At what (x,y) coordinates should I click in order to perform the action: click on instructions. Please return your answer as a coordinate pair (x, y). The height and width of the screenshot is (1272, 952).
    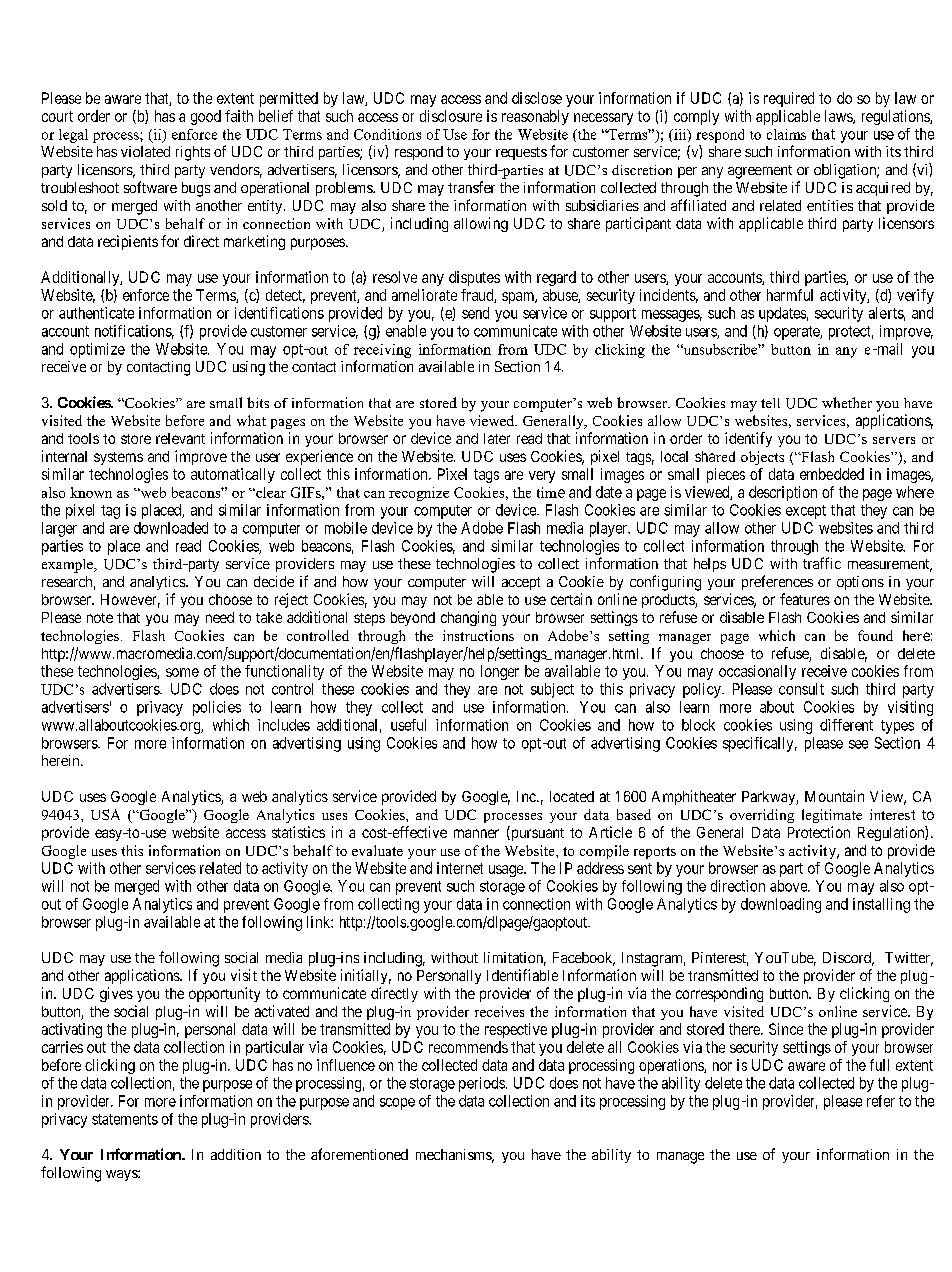
    Looking at the image, I should click on (478, 635).
